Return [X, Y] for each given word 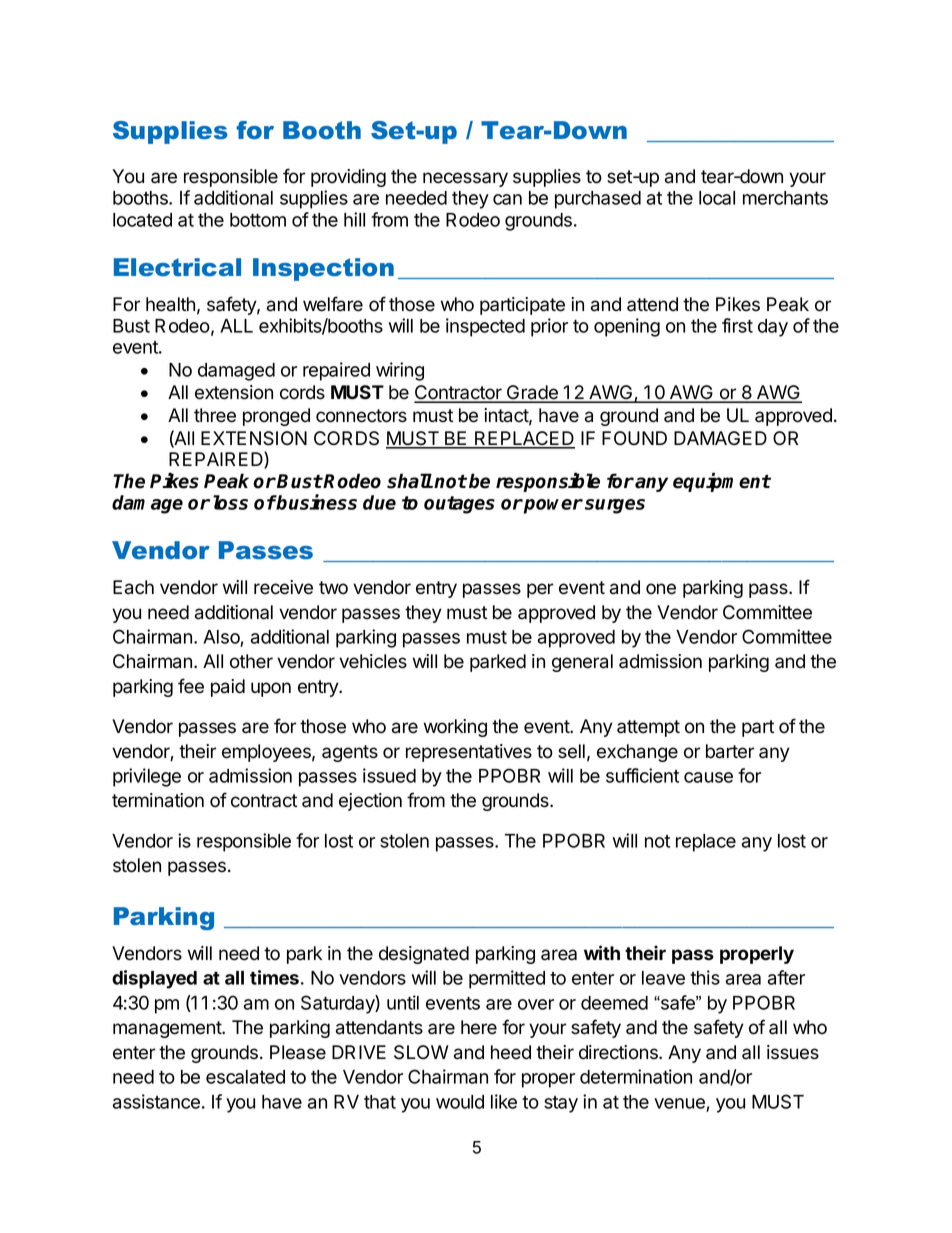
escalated [245, 1077]
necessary [465, 179]
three [215, 415]
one [661, 589]
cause [708, 777]
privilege [147, 777]
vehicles [373, 661]
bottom [258, 220]
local [717, 198]
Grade [532, 393]
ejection [370, 802]
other [251, 661]
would [460, 1102]
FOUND [634, 438]
